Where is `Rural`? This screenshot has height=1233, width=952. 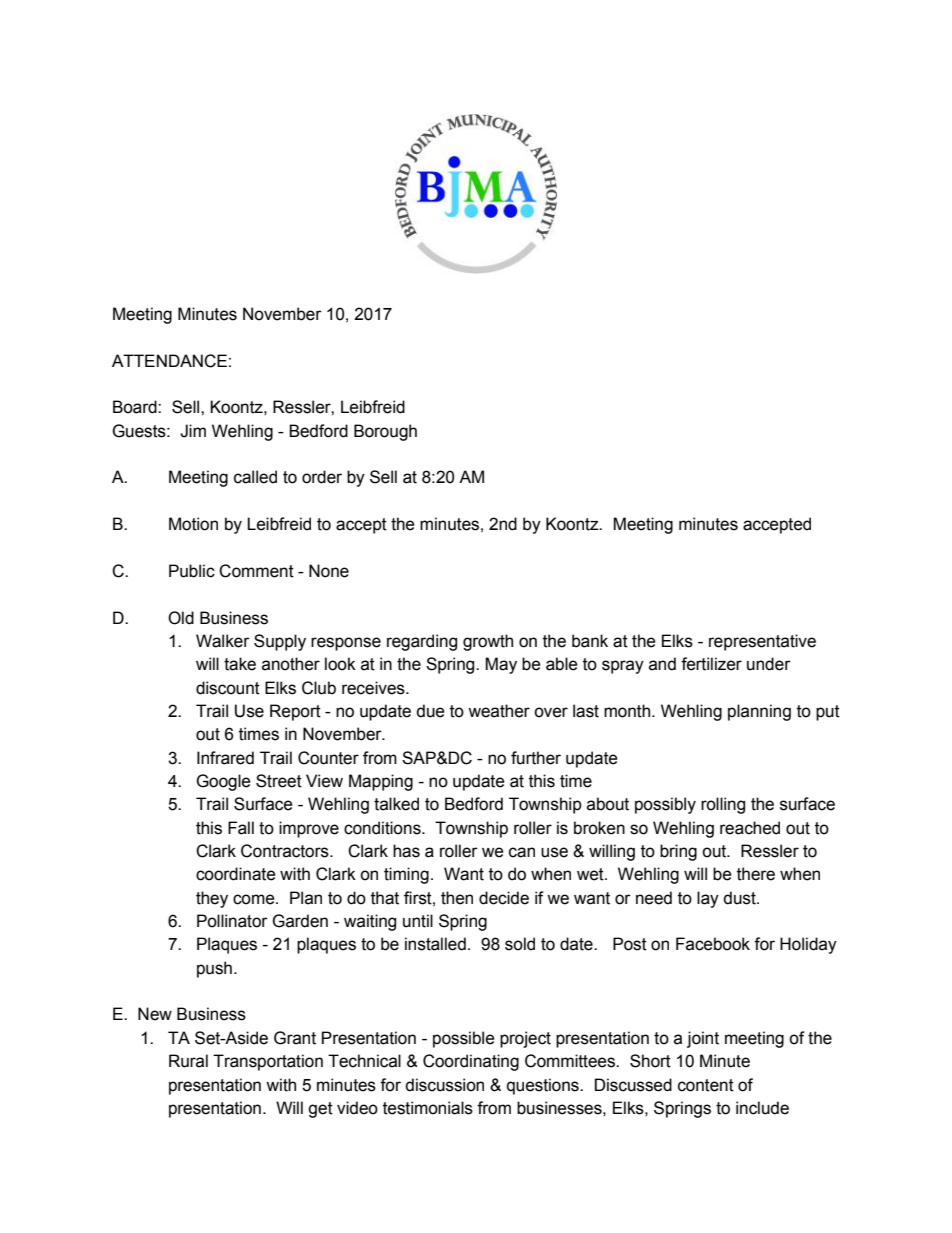 Rural is located at coordinates (188, 1061).
